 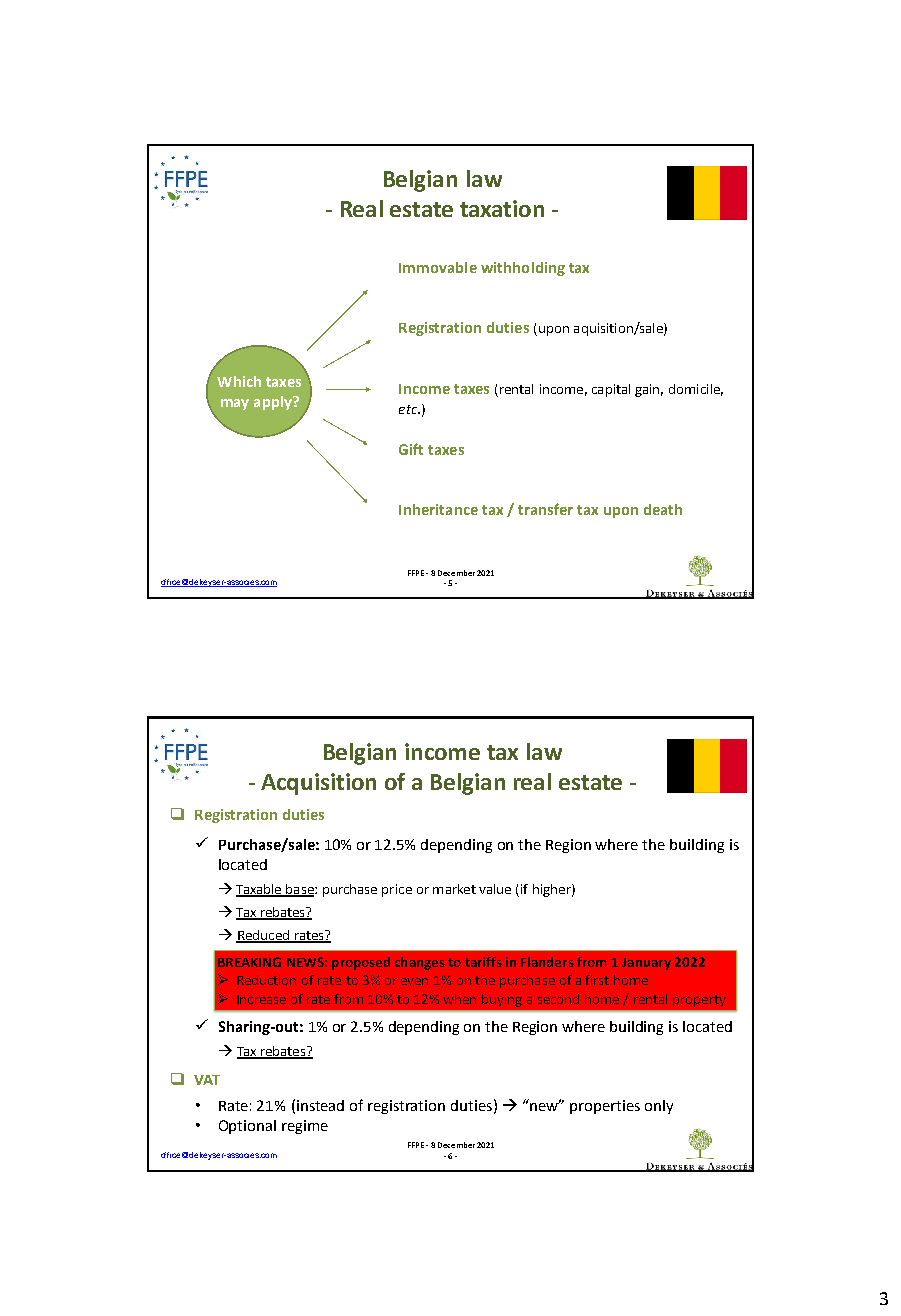 I want to click on Which, so click(x=239, y=381).
